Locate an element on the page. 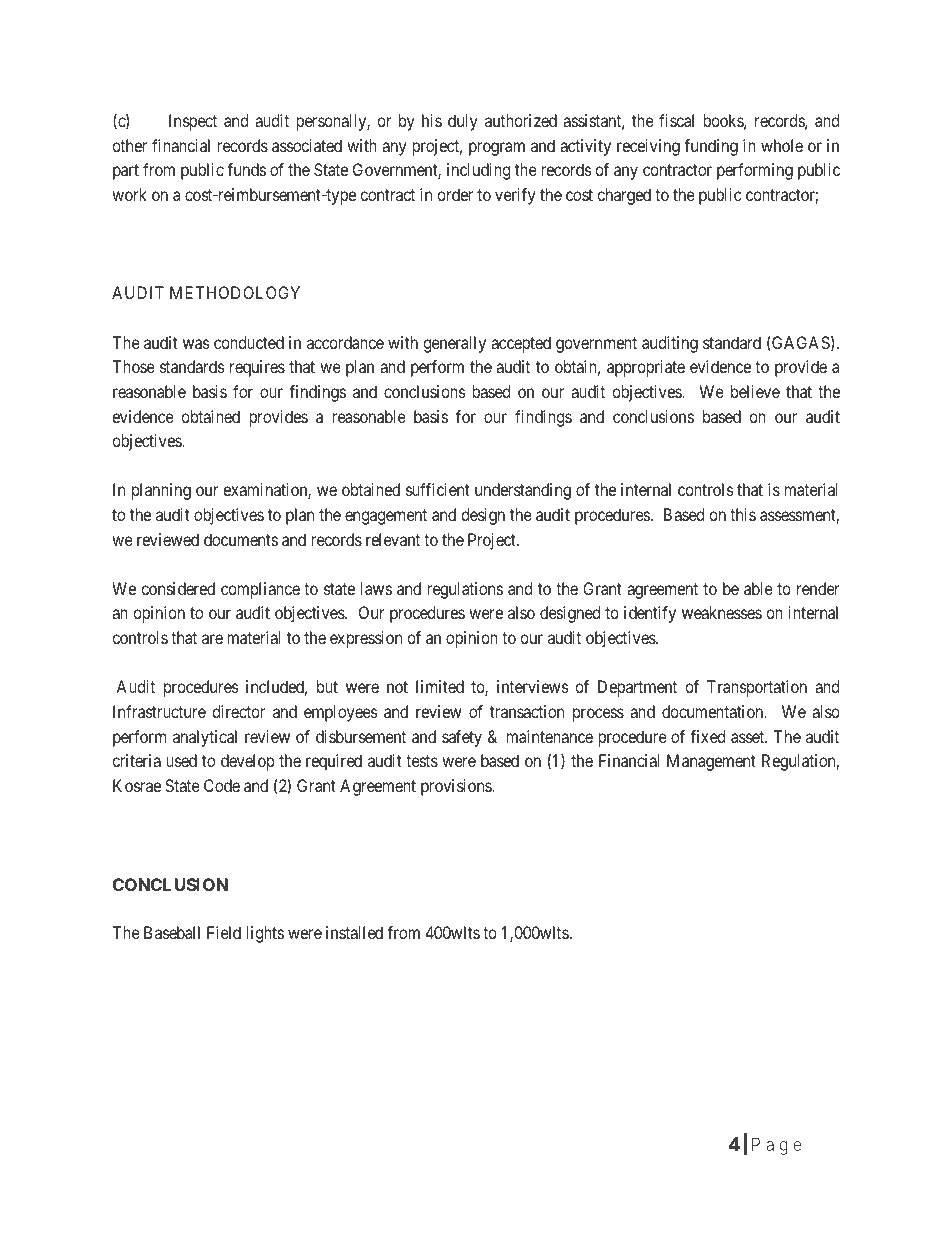 The width and height of the image is (952, 1233). Field is located at coordinates (224, 932).
